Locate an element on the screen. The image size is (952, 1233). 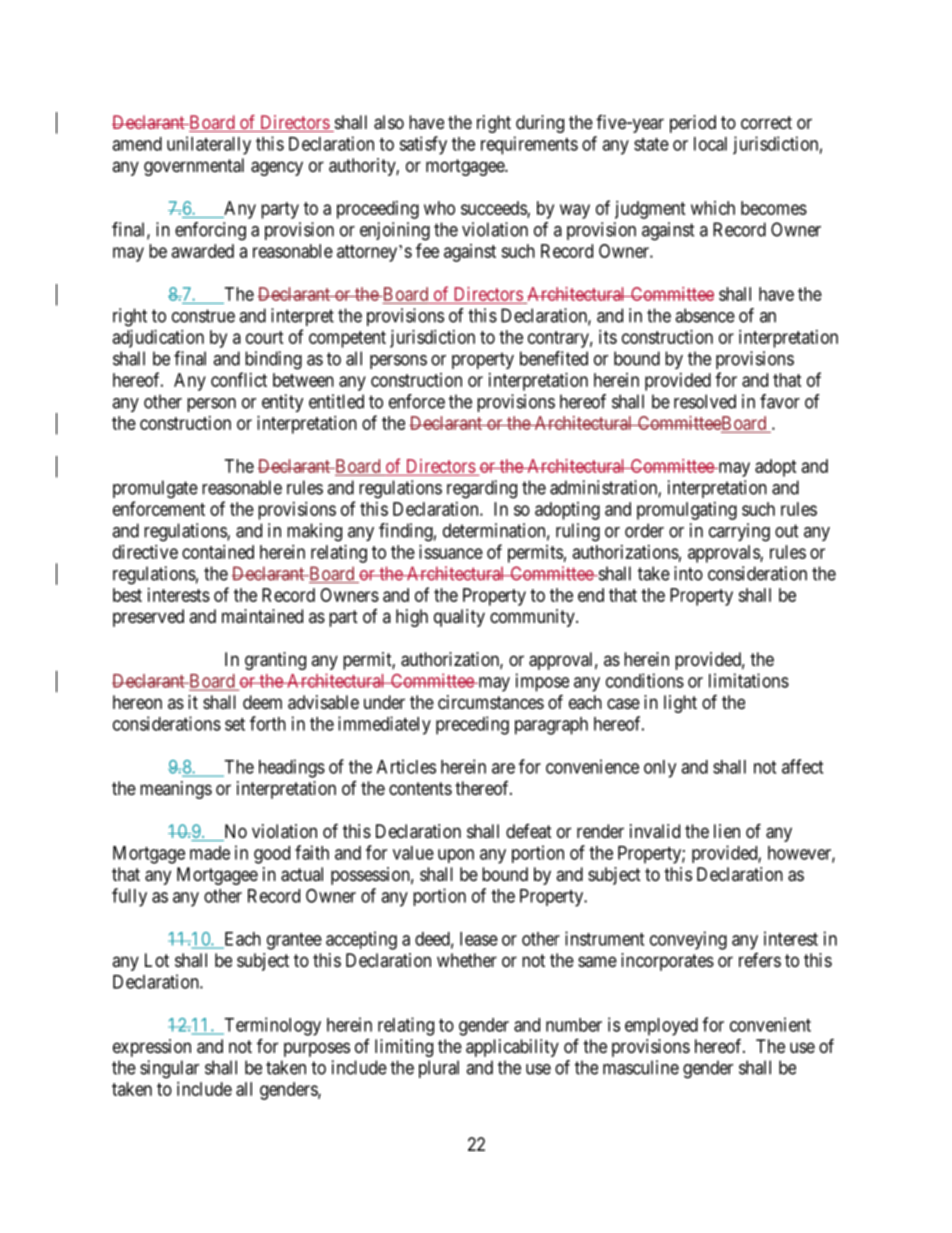
convenient is located at coordinates (770, 1024).
